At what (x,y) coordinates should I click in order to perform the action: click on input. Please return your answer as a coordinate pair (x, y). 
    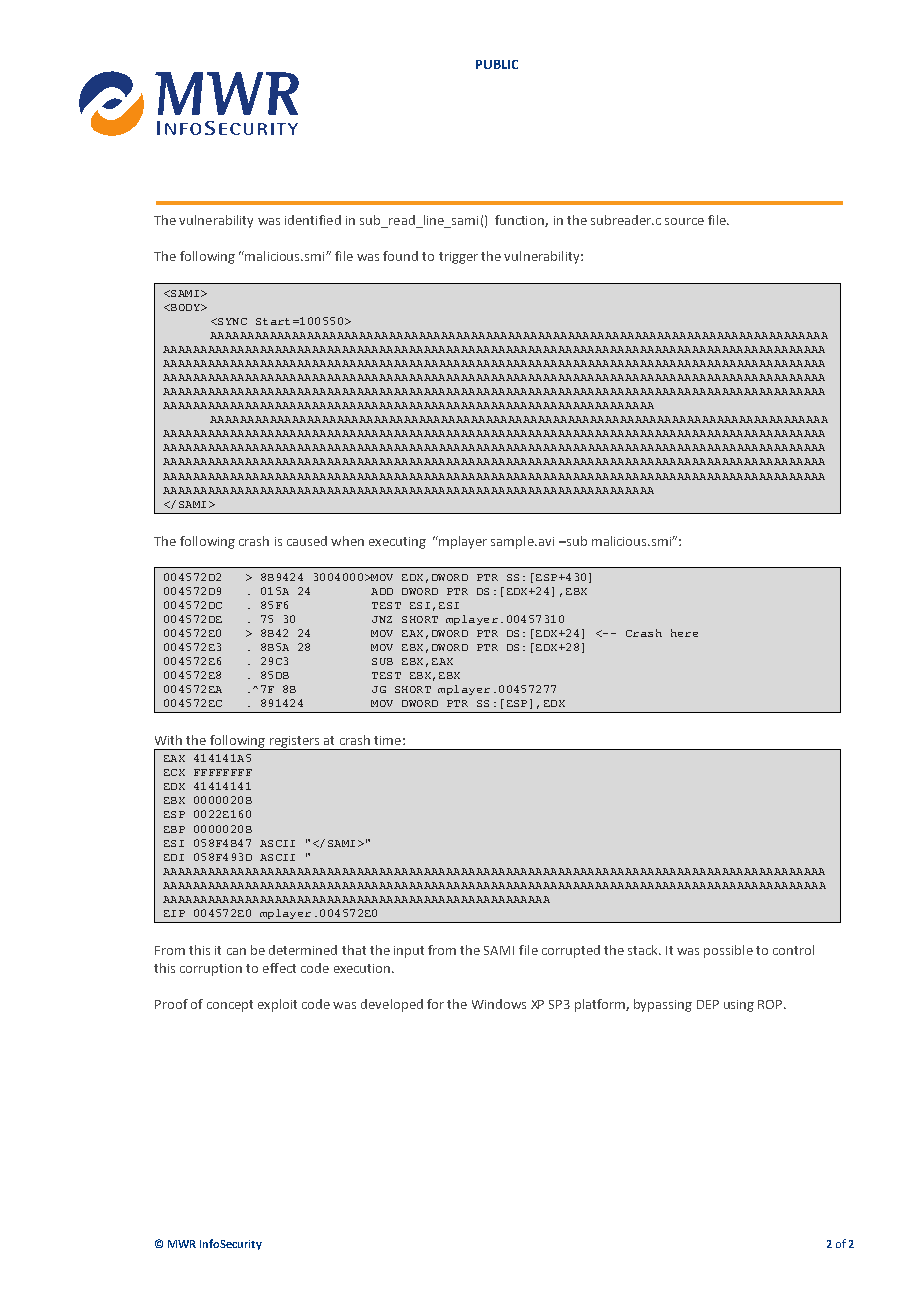
    Looking at the image, I should click on (409, 952).
